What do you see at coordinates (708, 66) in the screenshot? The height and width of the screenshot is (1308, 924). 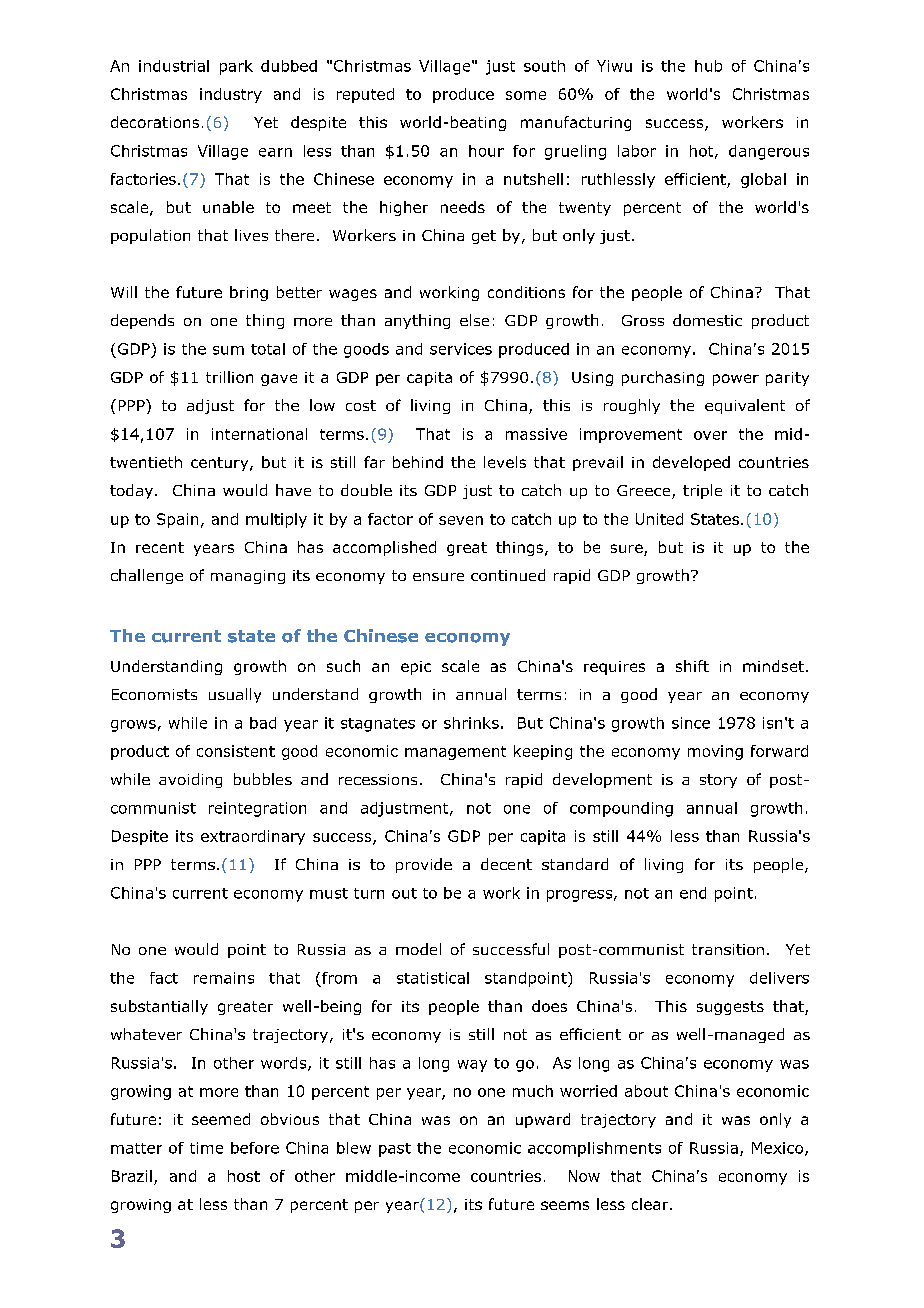 I see `hub` at bounding box center [708, 66].
